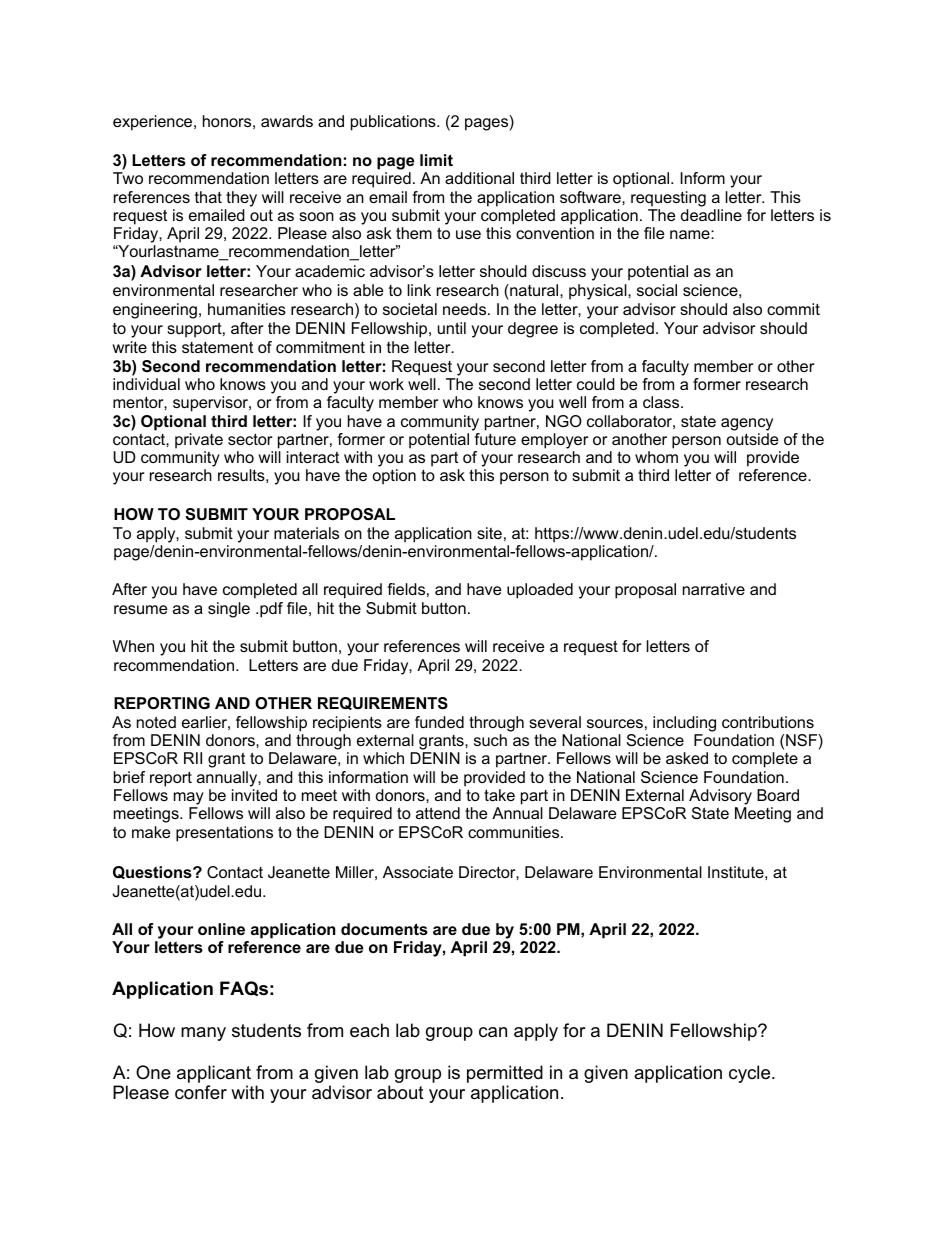  I want to click on such, so click(490, 740).
